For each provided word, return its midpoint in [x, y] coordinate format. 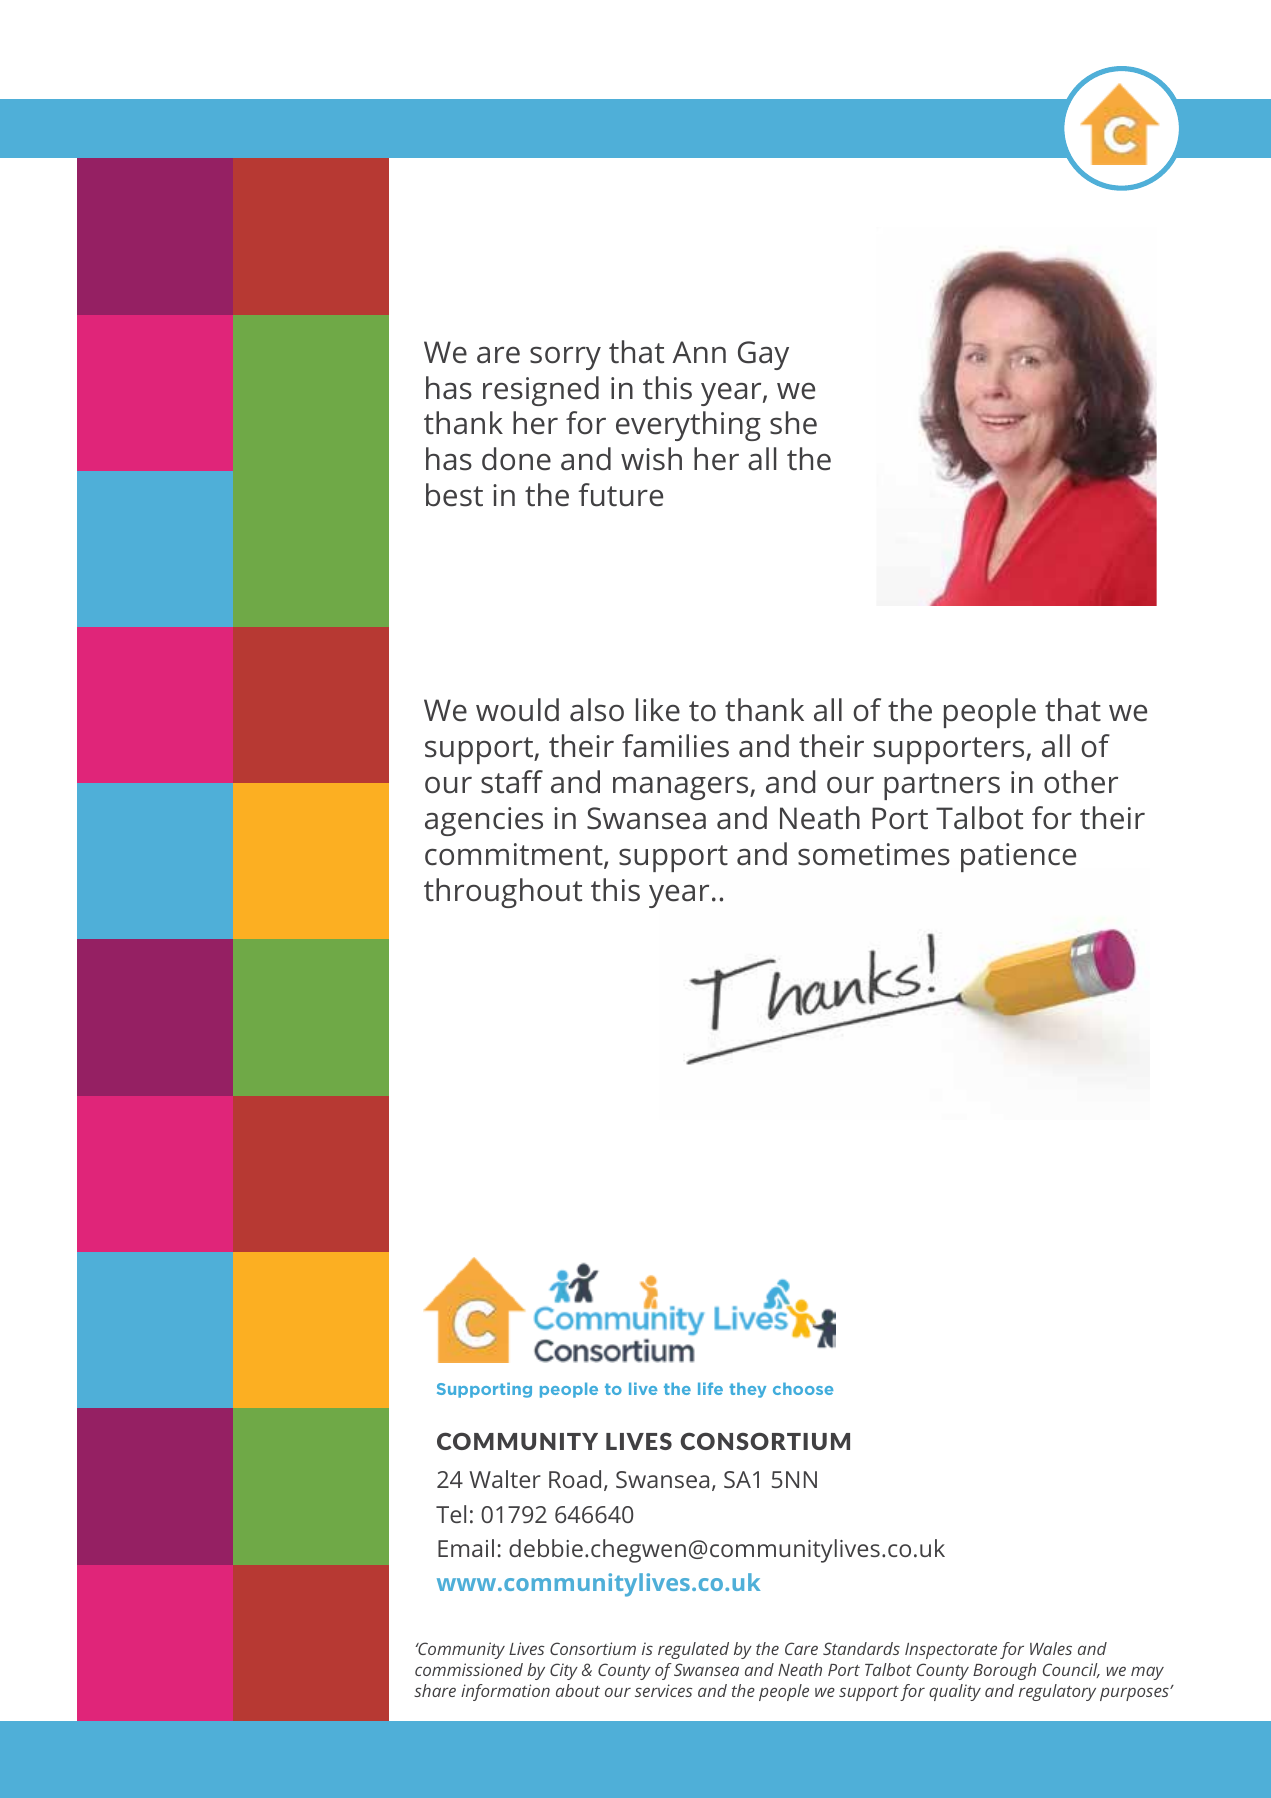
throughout [503, 893]
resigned [541, 391]
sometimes [874, 854]
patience [1018, 857]
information [505, 1692]
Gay [763, 355]
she [793, 423]
